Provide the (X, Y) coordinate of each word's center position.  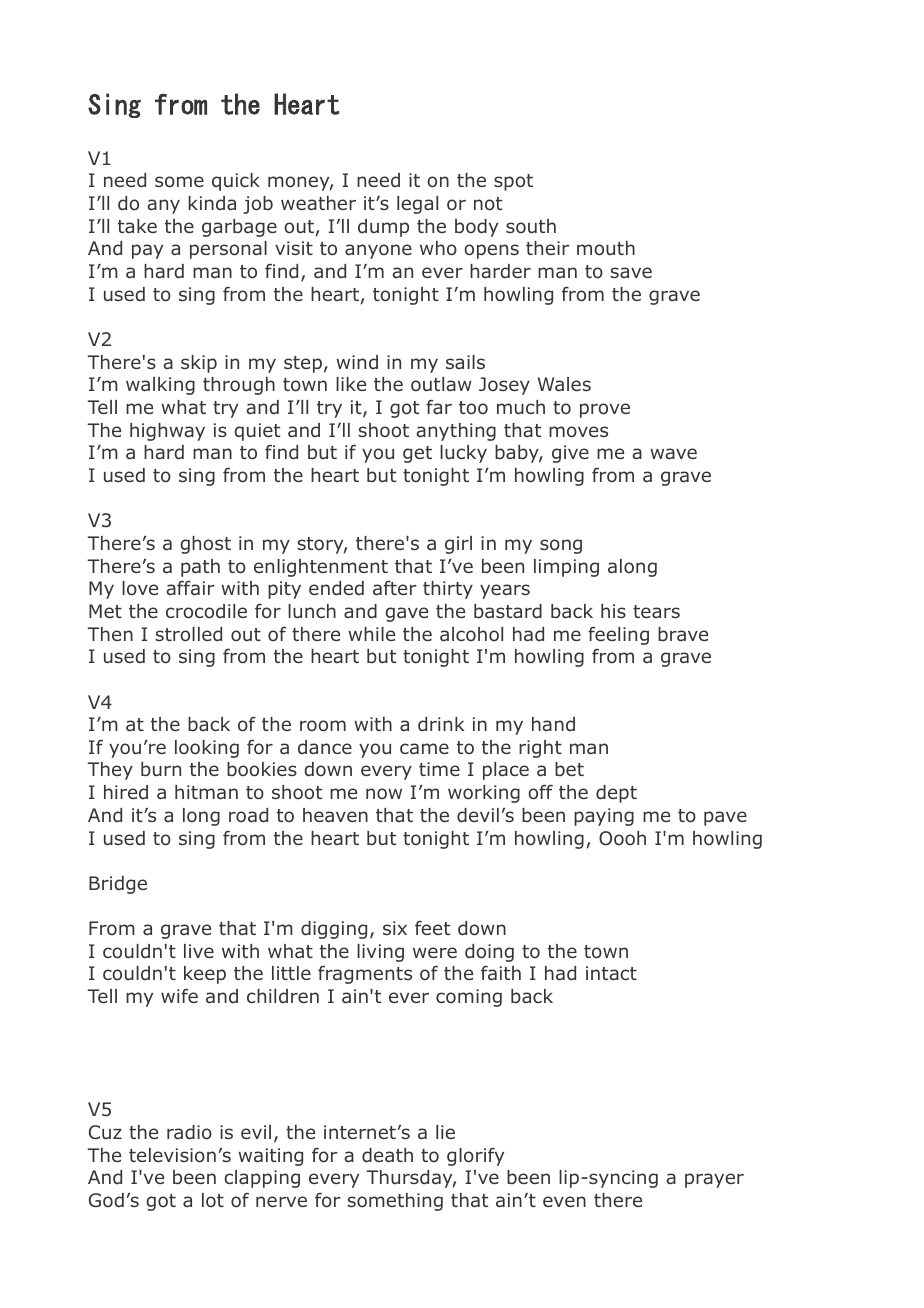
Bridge (118, 885)
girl (458, 545)
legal (417, 205)
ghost (206, 545)
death (387, 1155)
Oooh (622, 838)
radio (189, 1132)
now (384, 794)
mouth (606, 248)
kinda (212, 203)
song (561, 546)
